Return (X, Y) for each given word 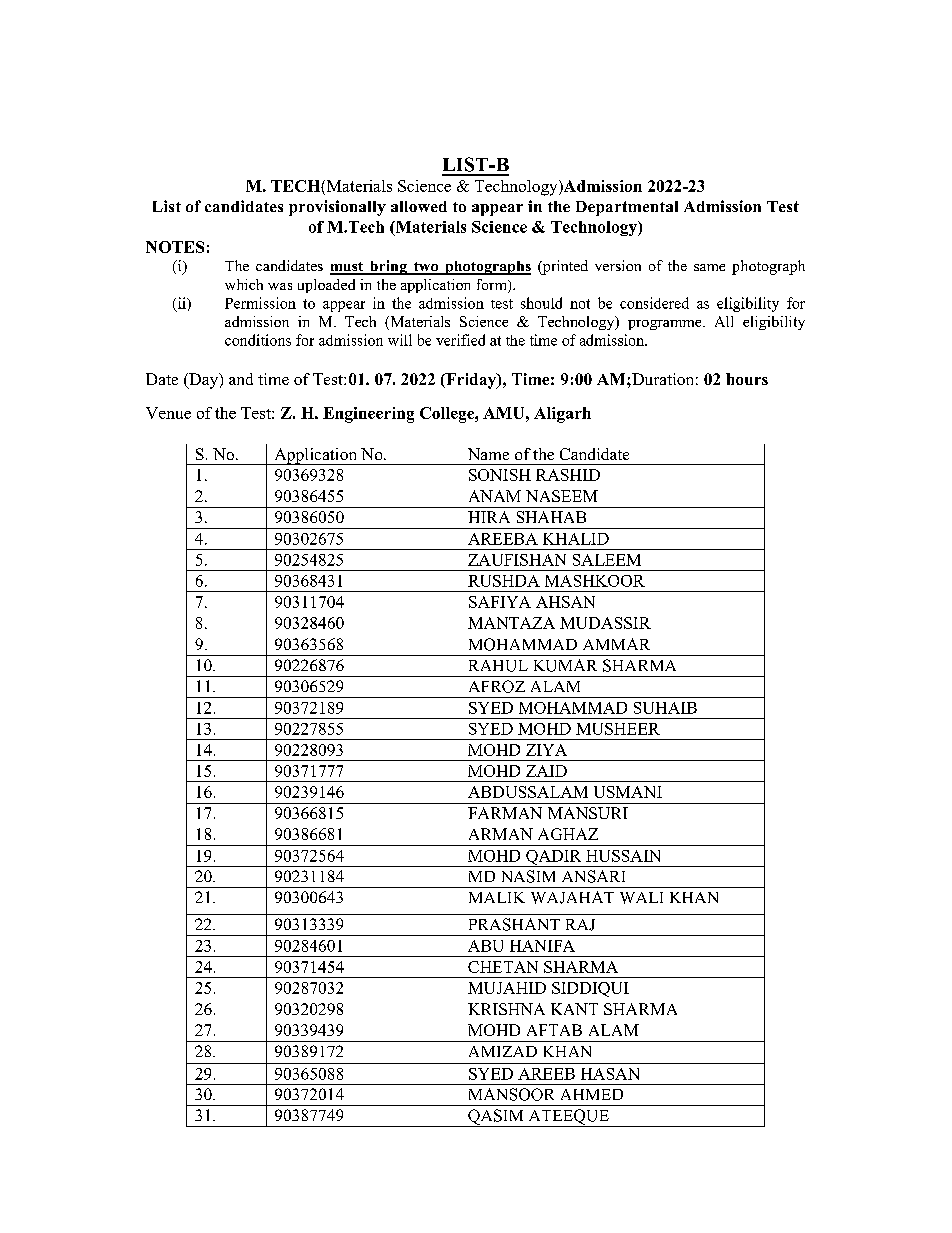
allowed (419, 206)
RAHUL (498, 666)
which (244, 284)
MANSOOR (511, 1094)
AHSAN (565, 602)
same (709, 267)
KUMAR (565, 665)
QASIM (496, 1118)
